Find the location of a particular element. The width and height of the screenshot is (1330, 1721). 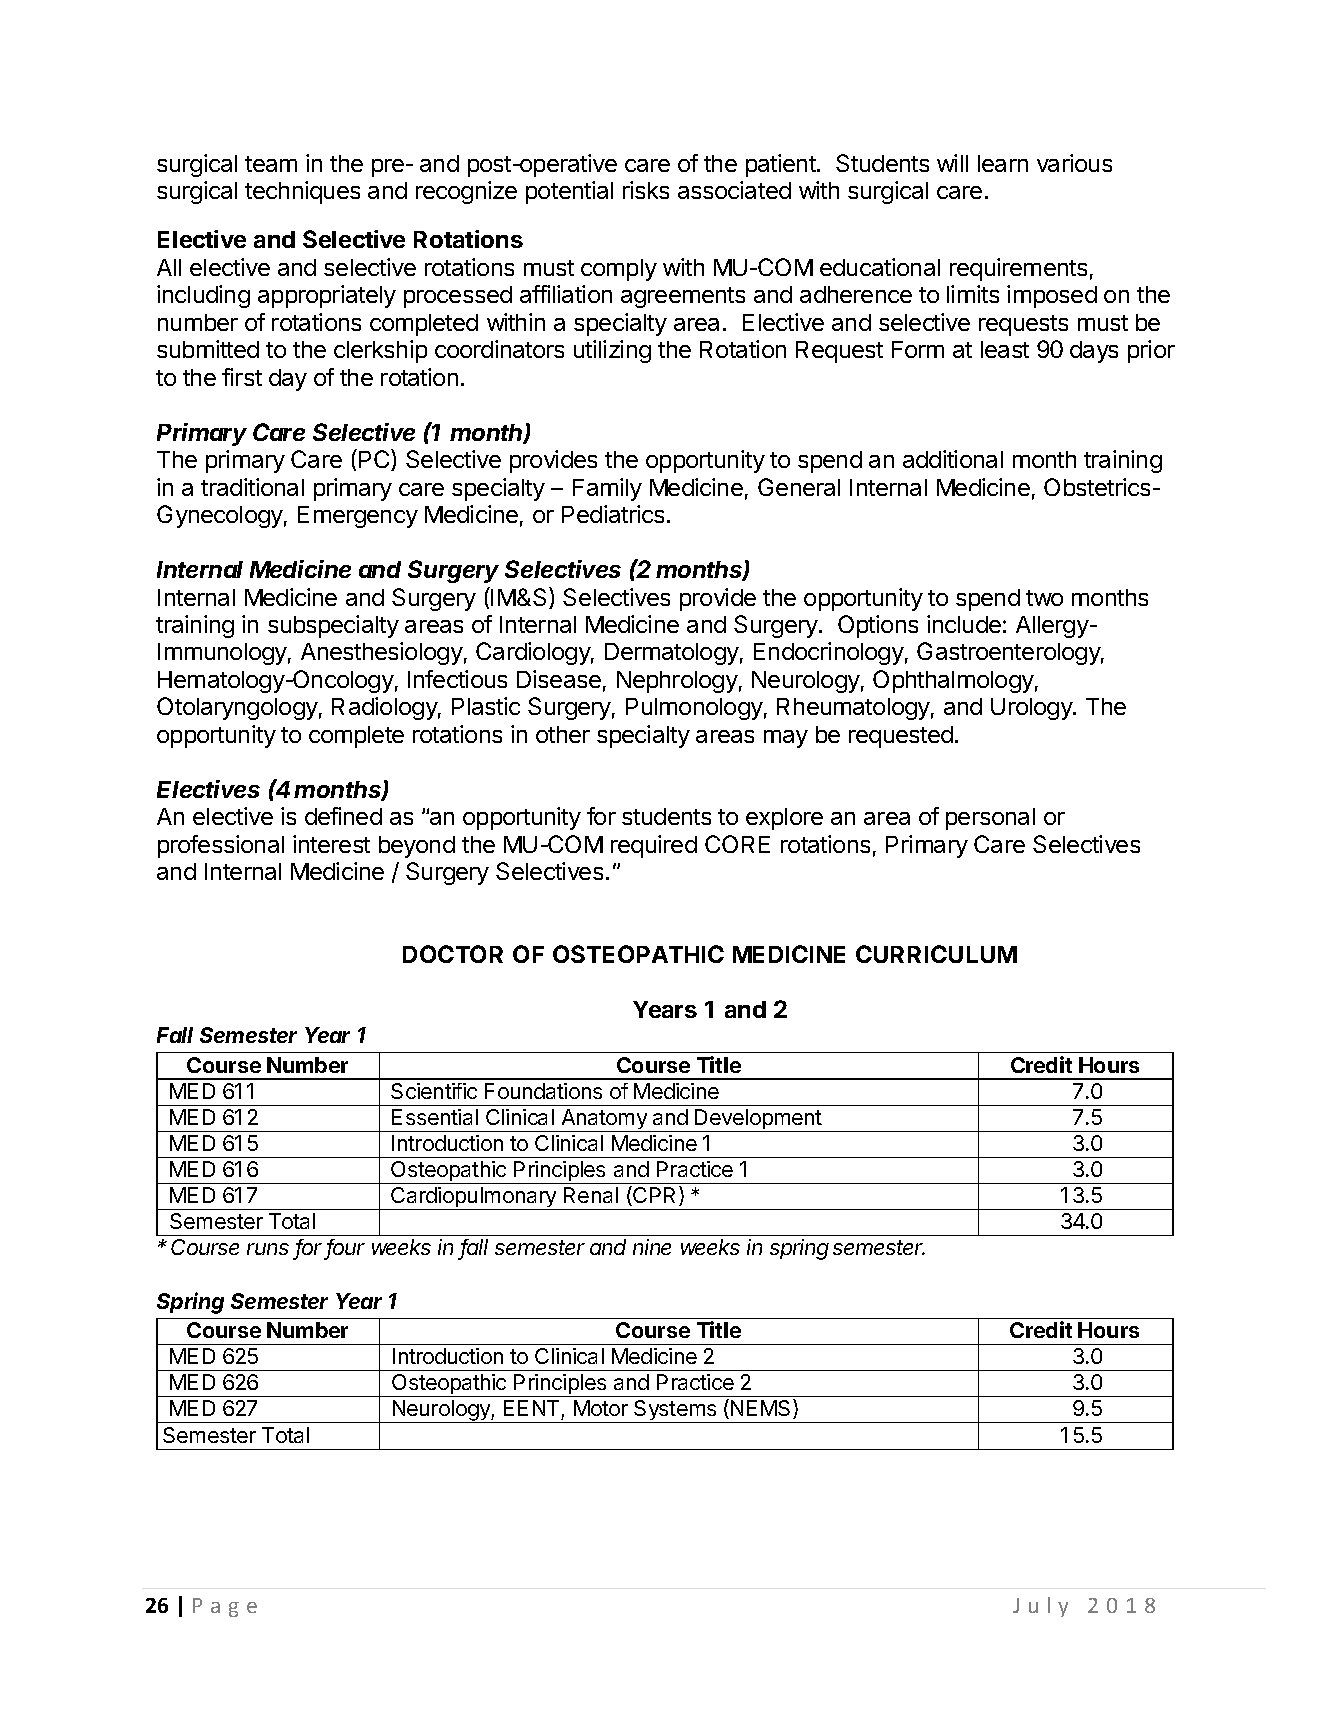

techniques is located at coordinates (302, 192).
